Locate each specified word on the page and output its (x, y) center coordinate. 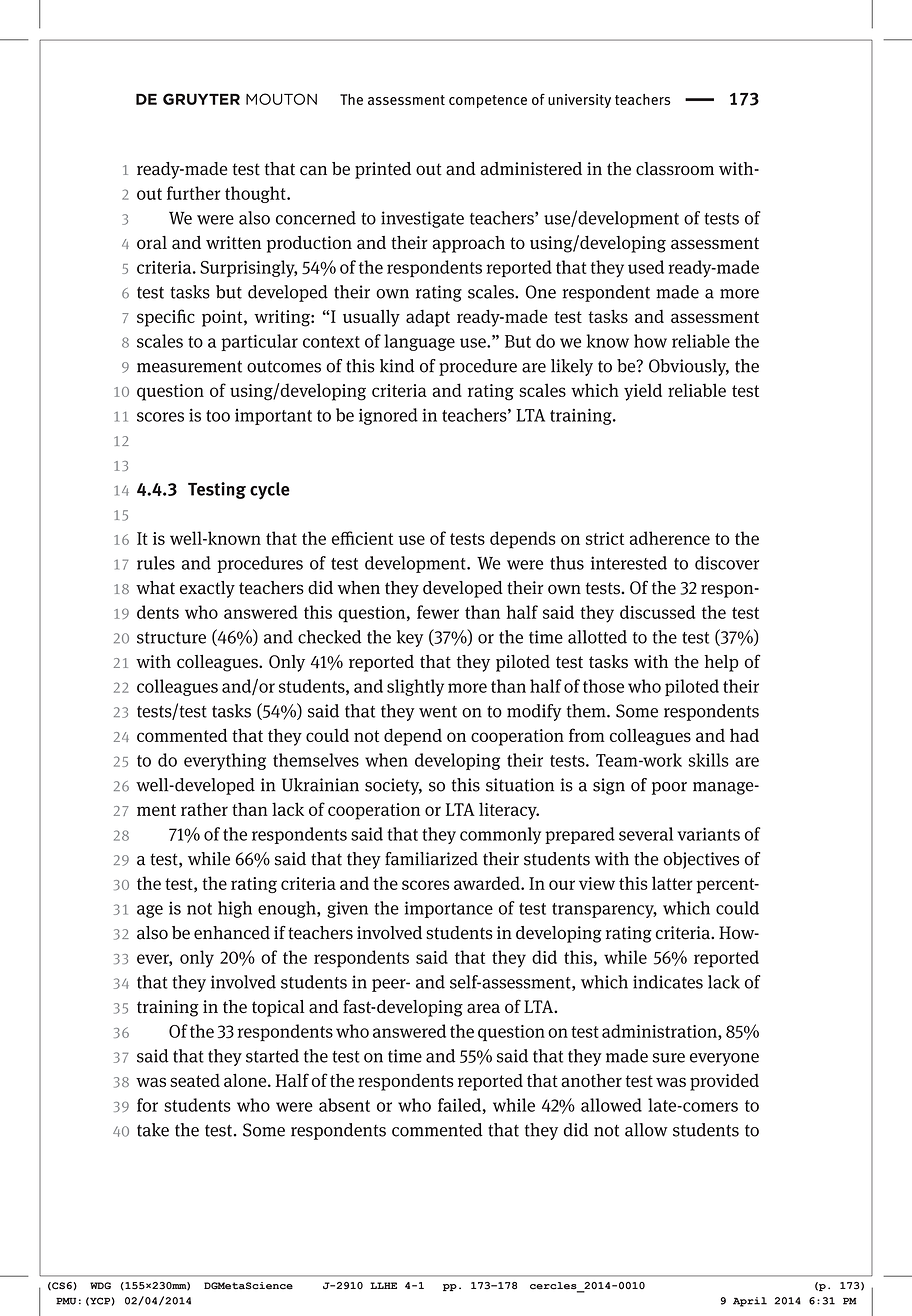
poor (669, 788)
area (483, 1008)
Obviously (689, 367)
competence (488, 101)
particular (259, 342)
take (153, 1130)
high (235, 909)
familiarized (431, 859)
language (419, 342)
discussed (657, 612)
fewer (438, 612)
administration (660, 1032)
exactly (207, 589)
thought (256, 194)
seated (195, 1080)
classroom (675, 169)
